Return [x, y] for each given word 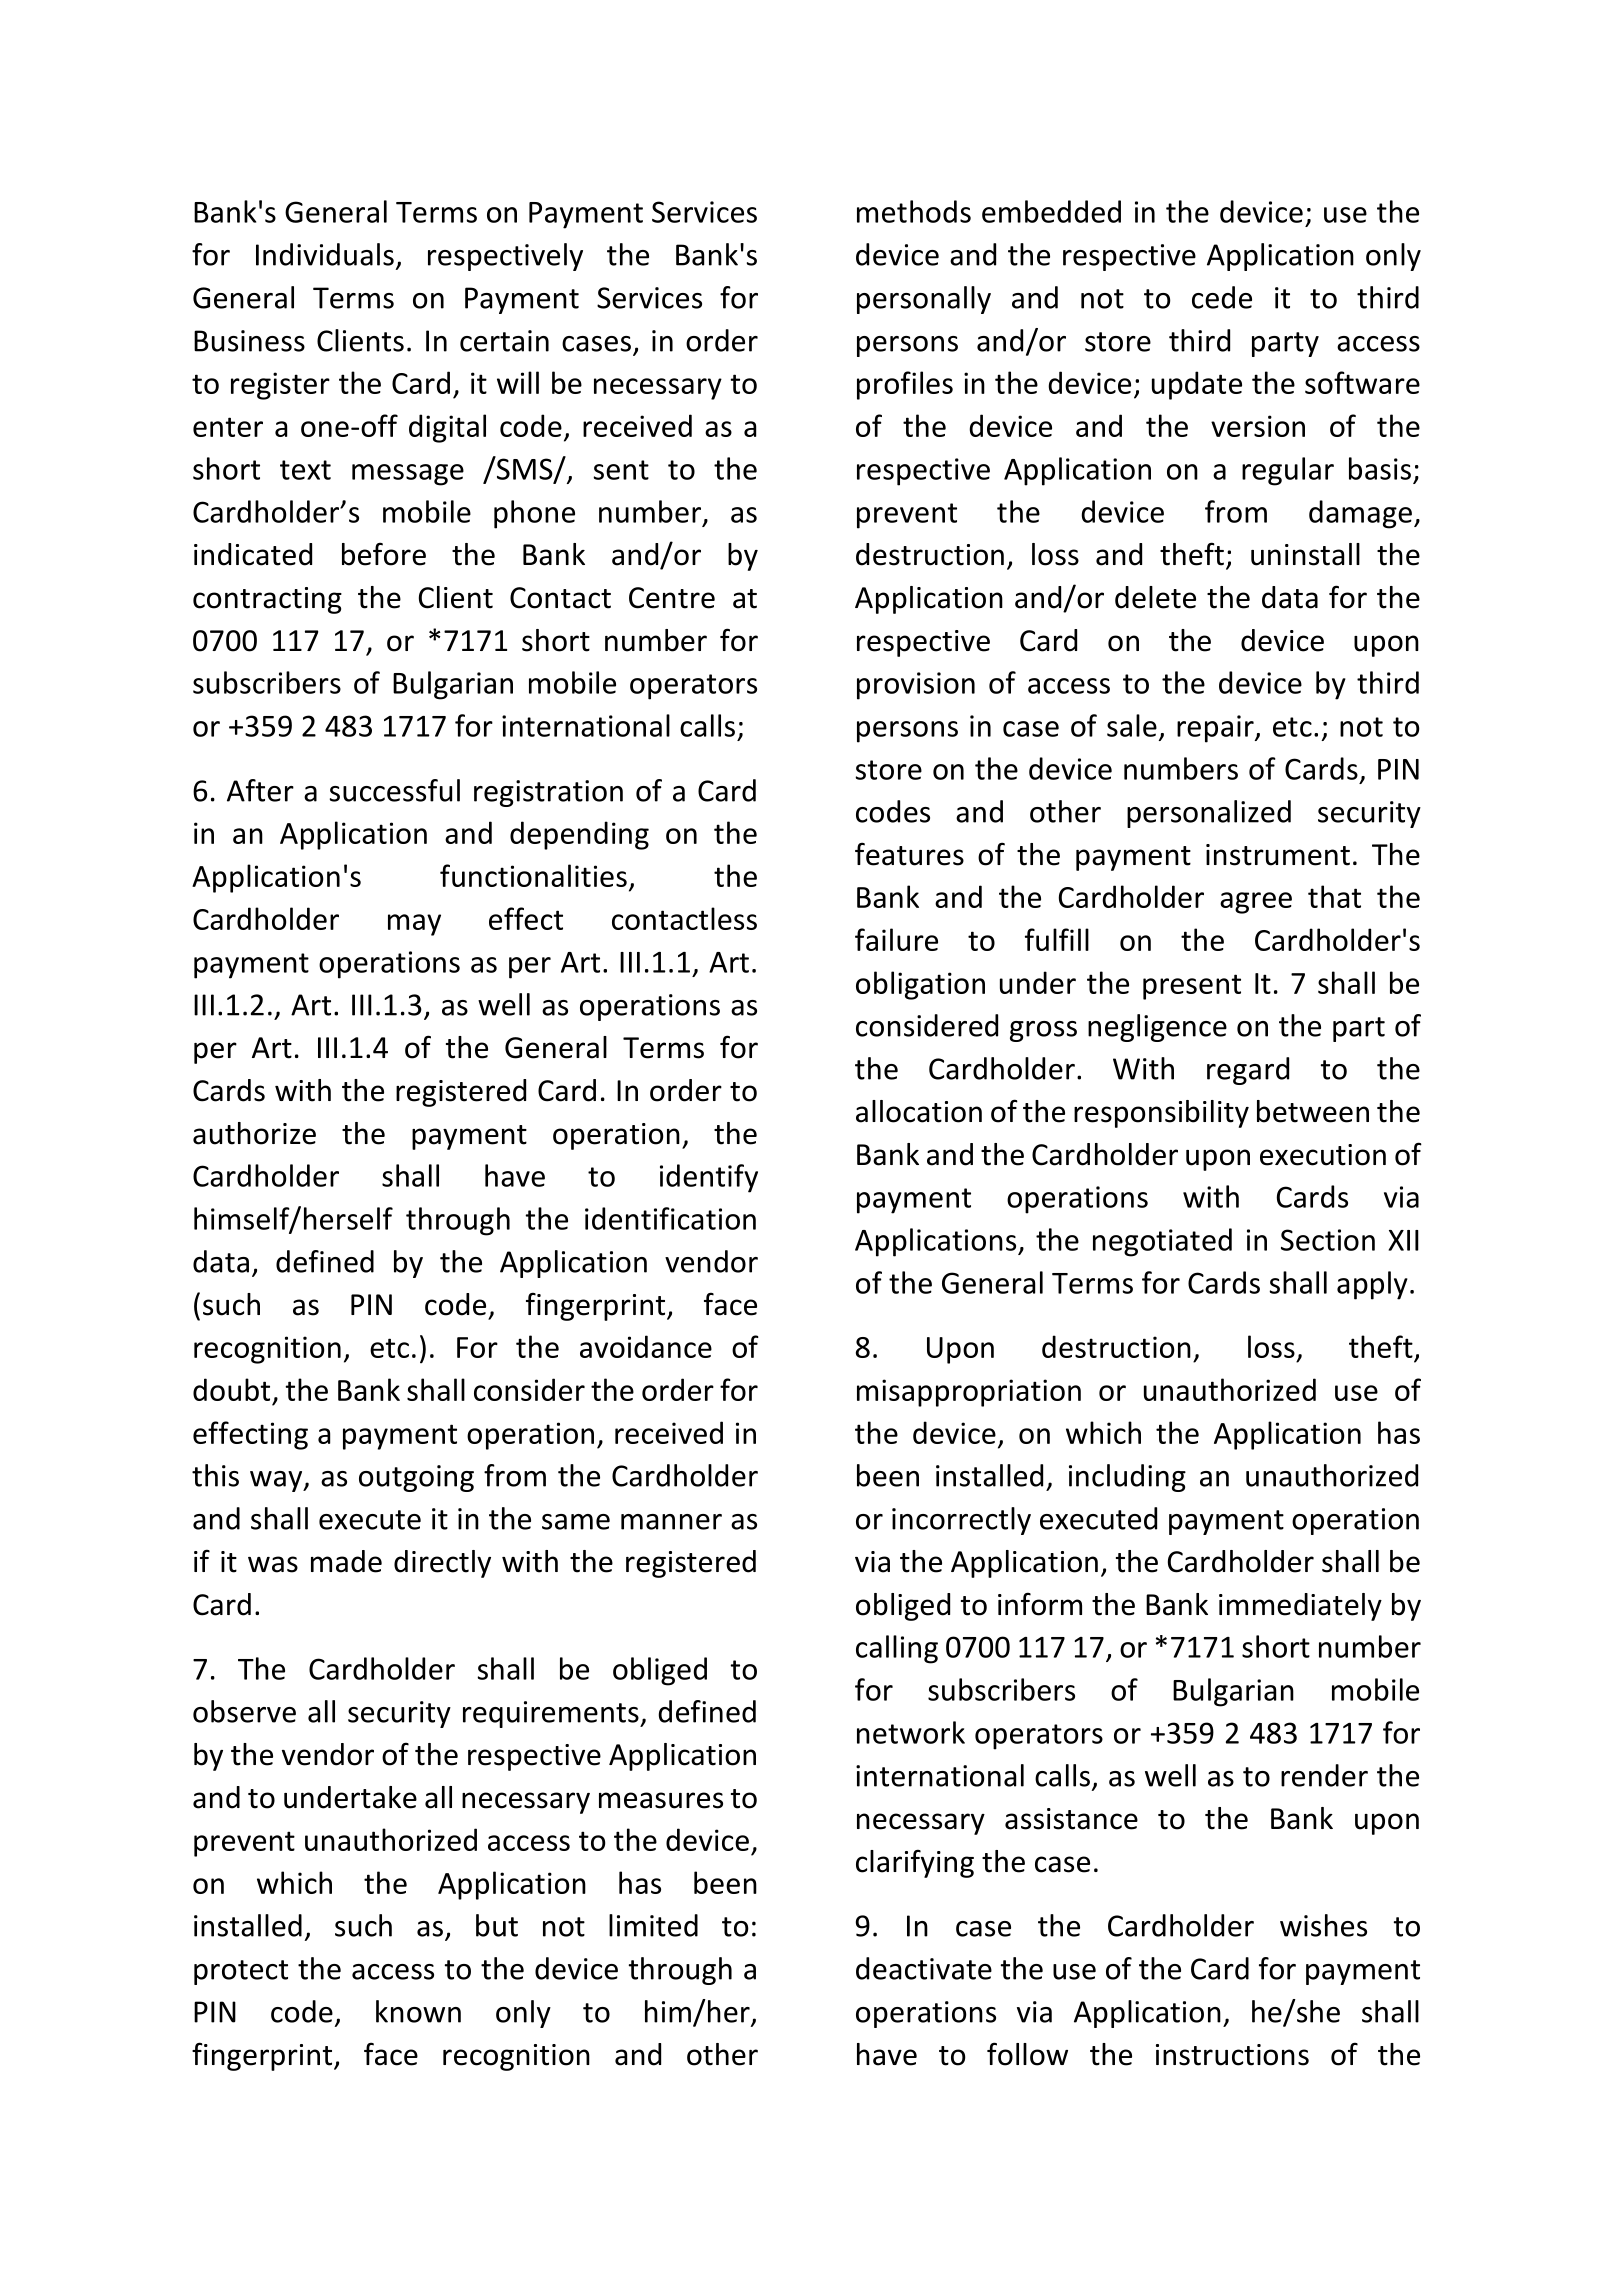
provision [916, 686]
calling [897, 1649]
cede [1222, 297]
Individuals [325, 254]
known [418, 2011]
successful [395, 790]
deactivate [924, 1968]
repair [1216, 729]
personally [924, 300]
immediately [1300, 1607]
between [1313, 1111]
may [414, 925]
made [346, 1561]
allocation [919, 1111]
